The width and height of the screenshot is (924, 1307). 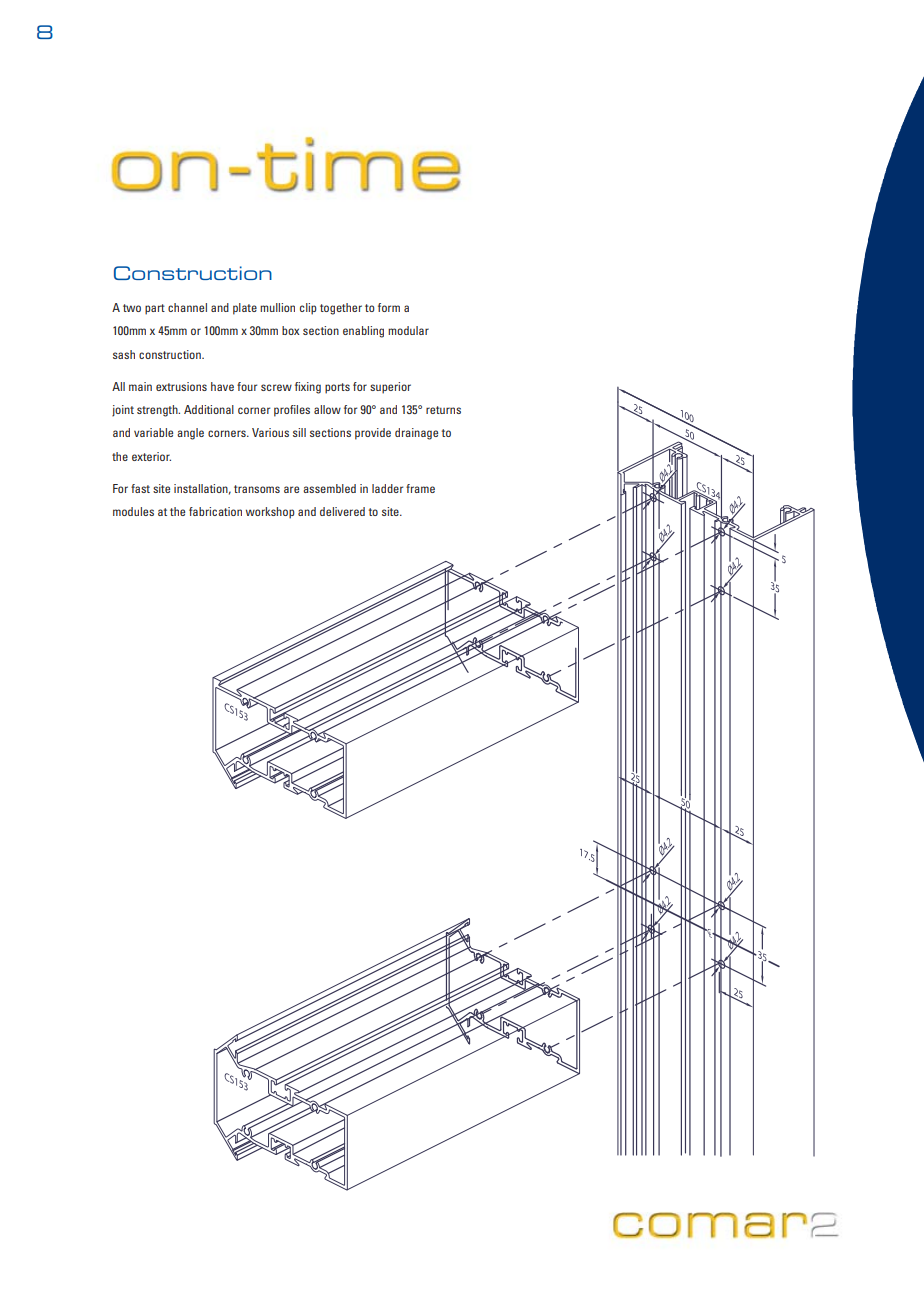 I want to click on drainage, so click(x=416, y=434).
